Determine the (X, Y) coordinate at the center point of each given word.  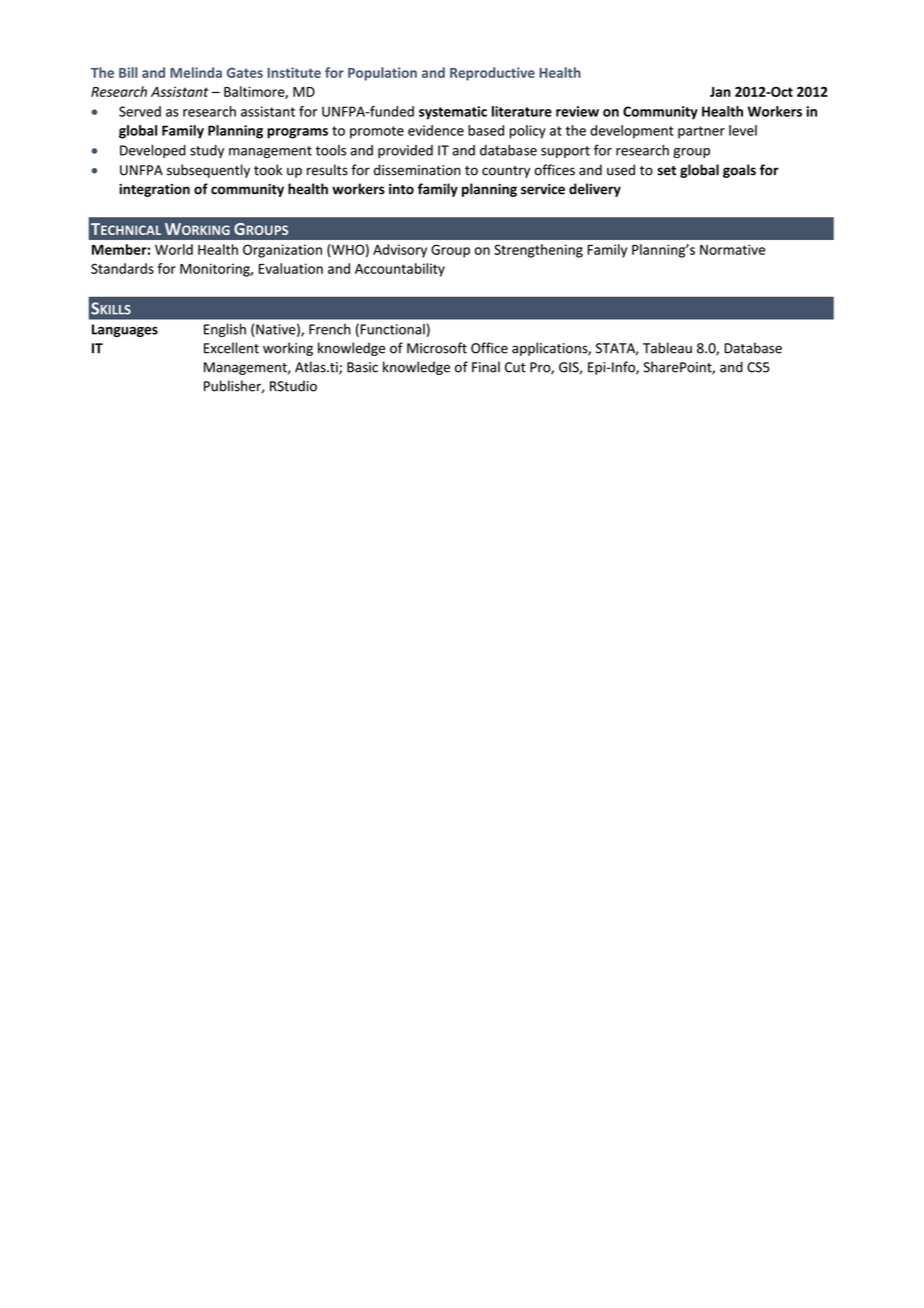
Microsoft (437, 348)
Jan (720, 92)
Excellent (231, 348)
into (401, 189)
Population (382, 74)
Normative (732, 249)
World (174, 249)
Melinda (196, 72)
